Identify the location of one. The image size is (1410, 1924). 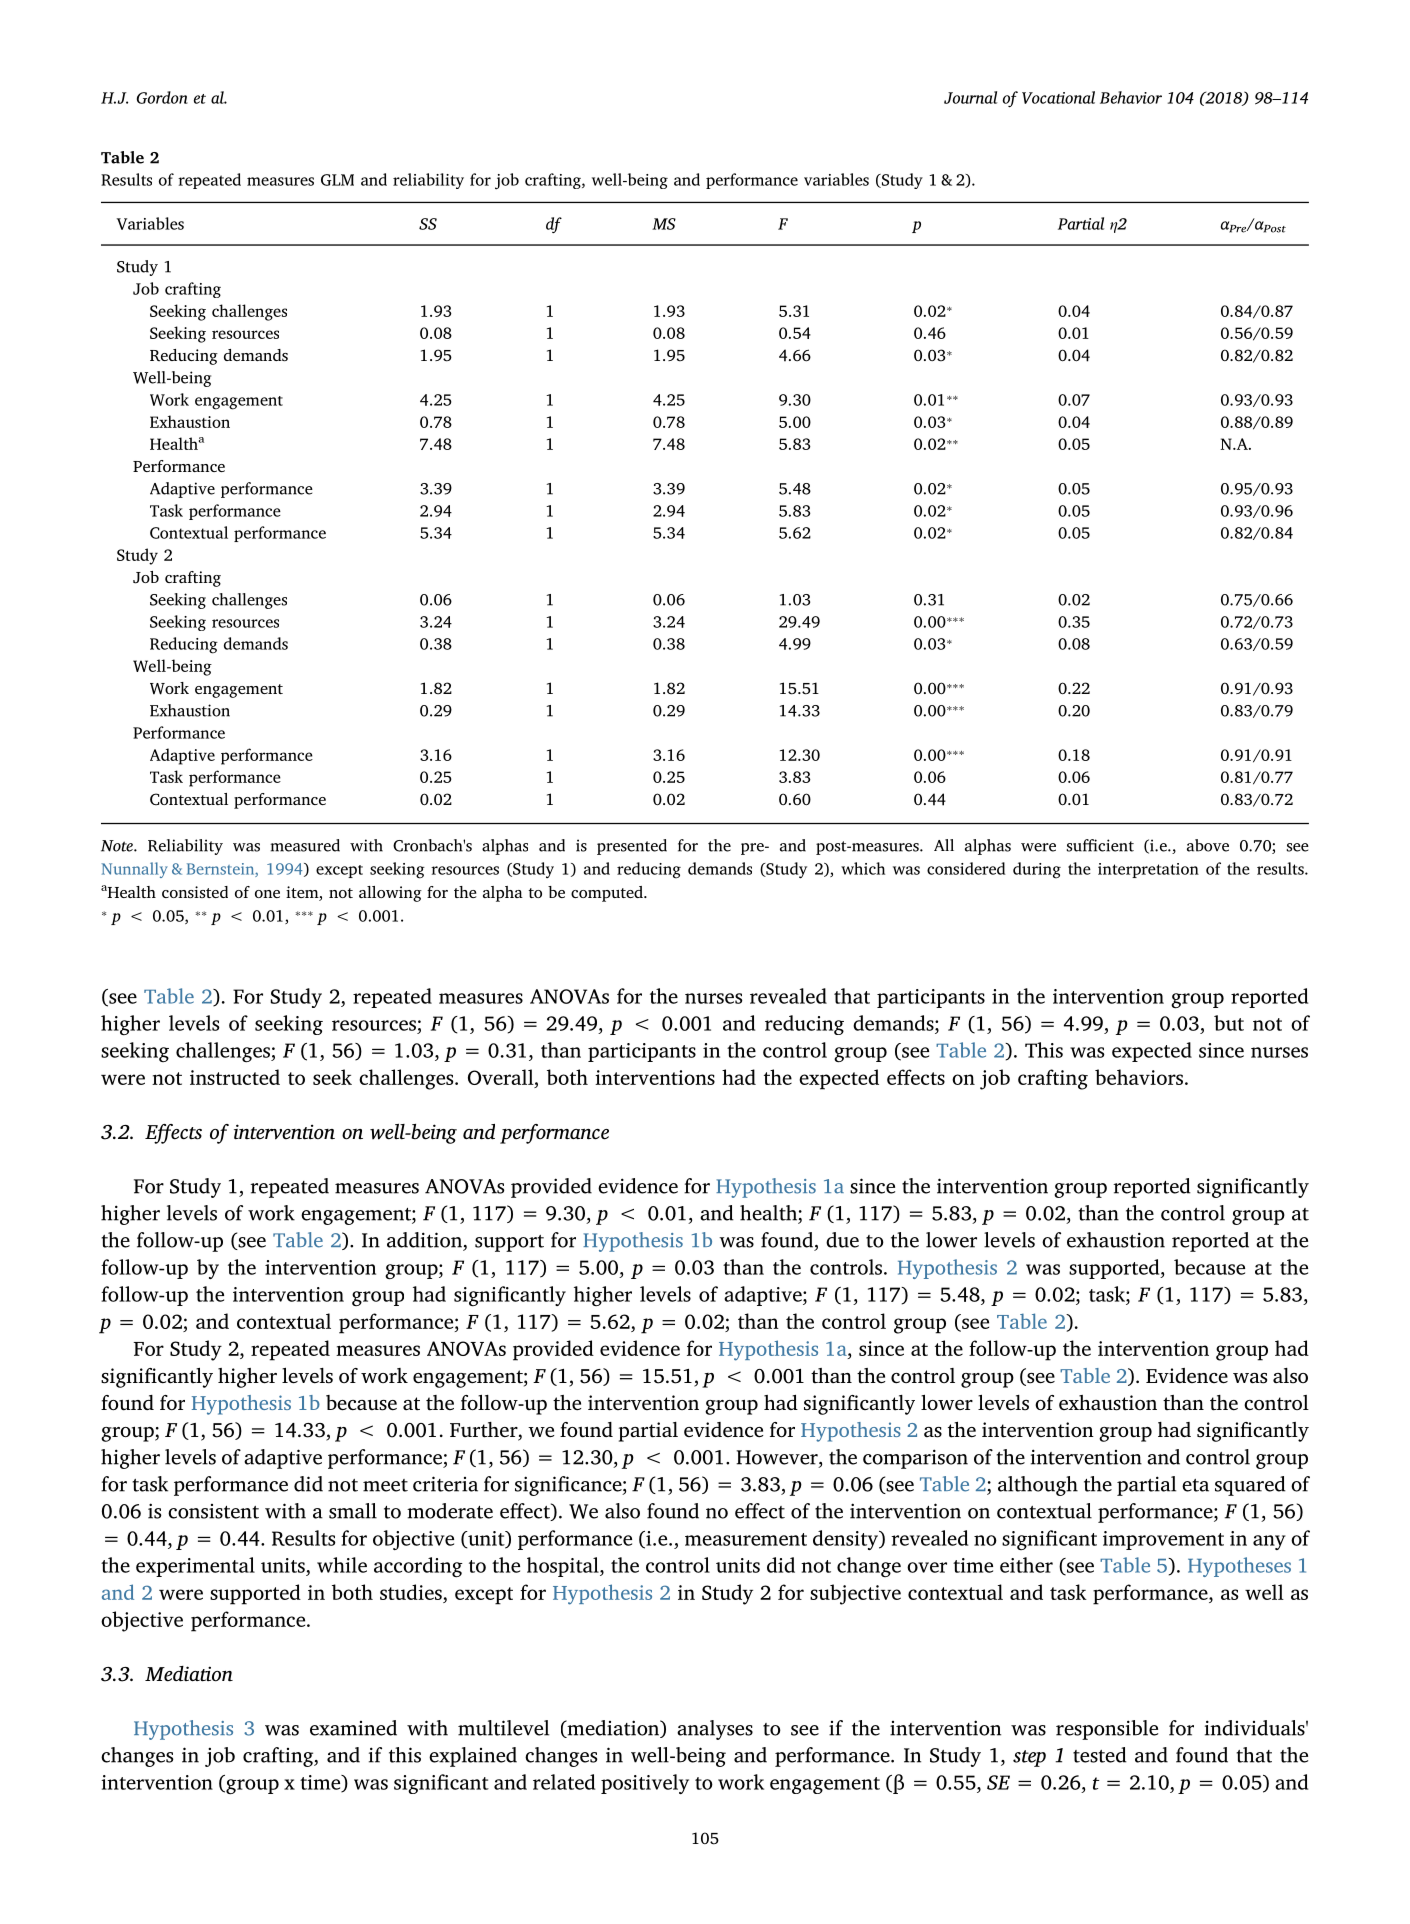
(267, 894).
